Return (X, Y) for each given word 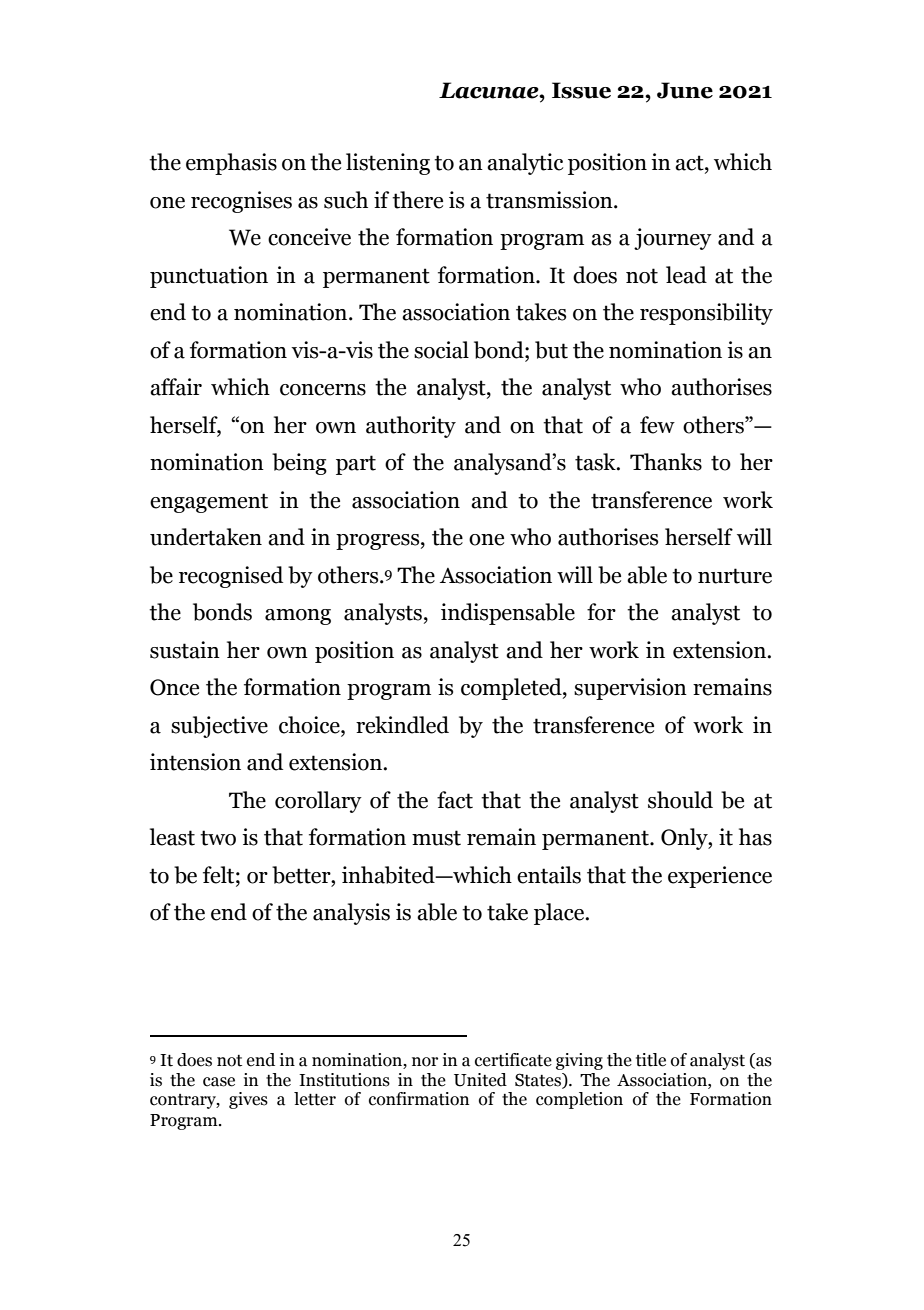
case (219, 1082)
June (685, 90)
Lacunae (490, 90)
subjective (219, 727)
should (680, 800)
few (657, 425)
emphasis (231, 164)
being (299, 464)
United (480, 1080)
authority (411, 427)
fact (455, 800)
